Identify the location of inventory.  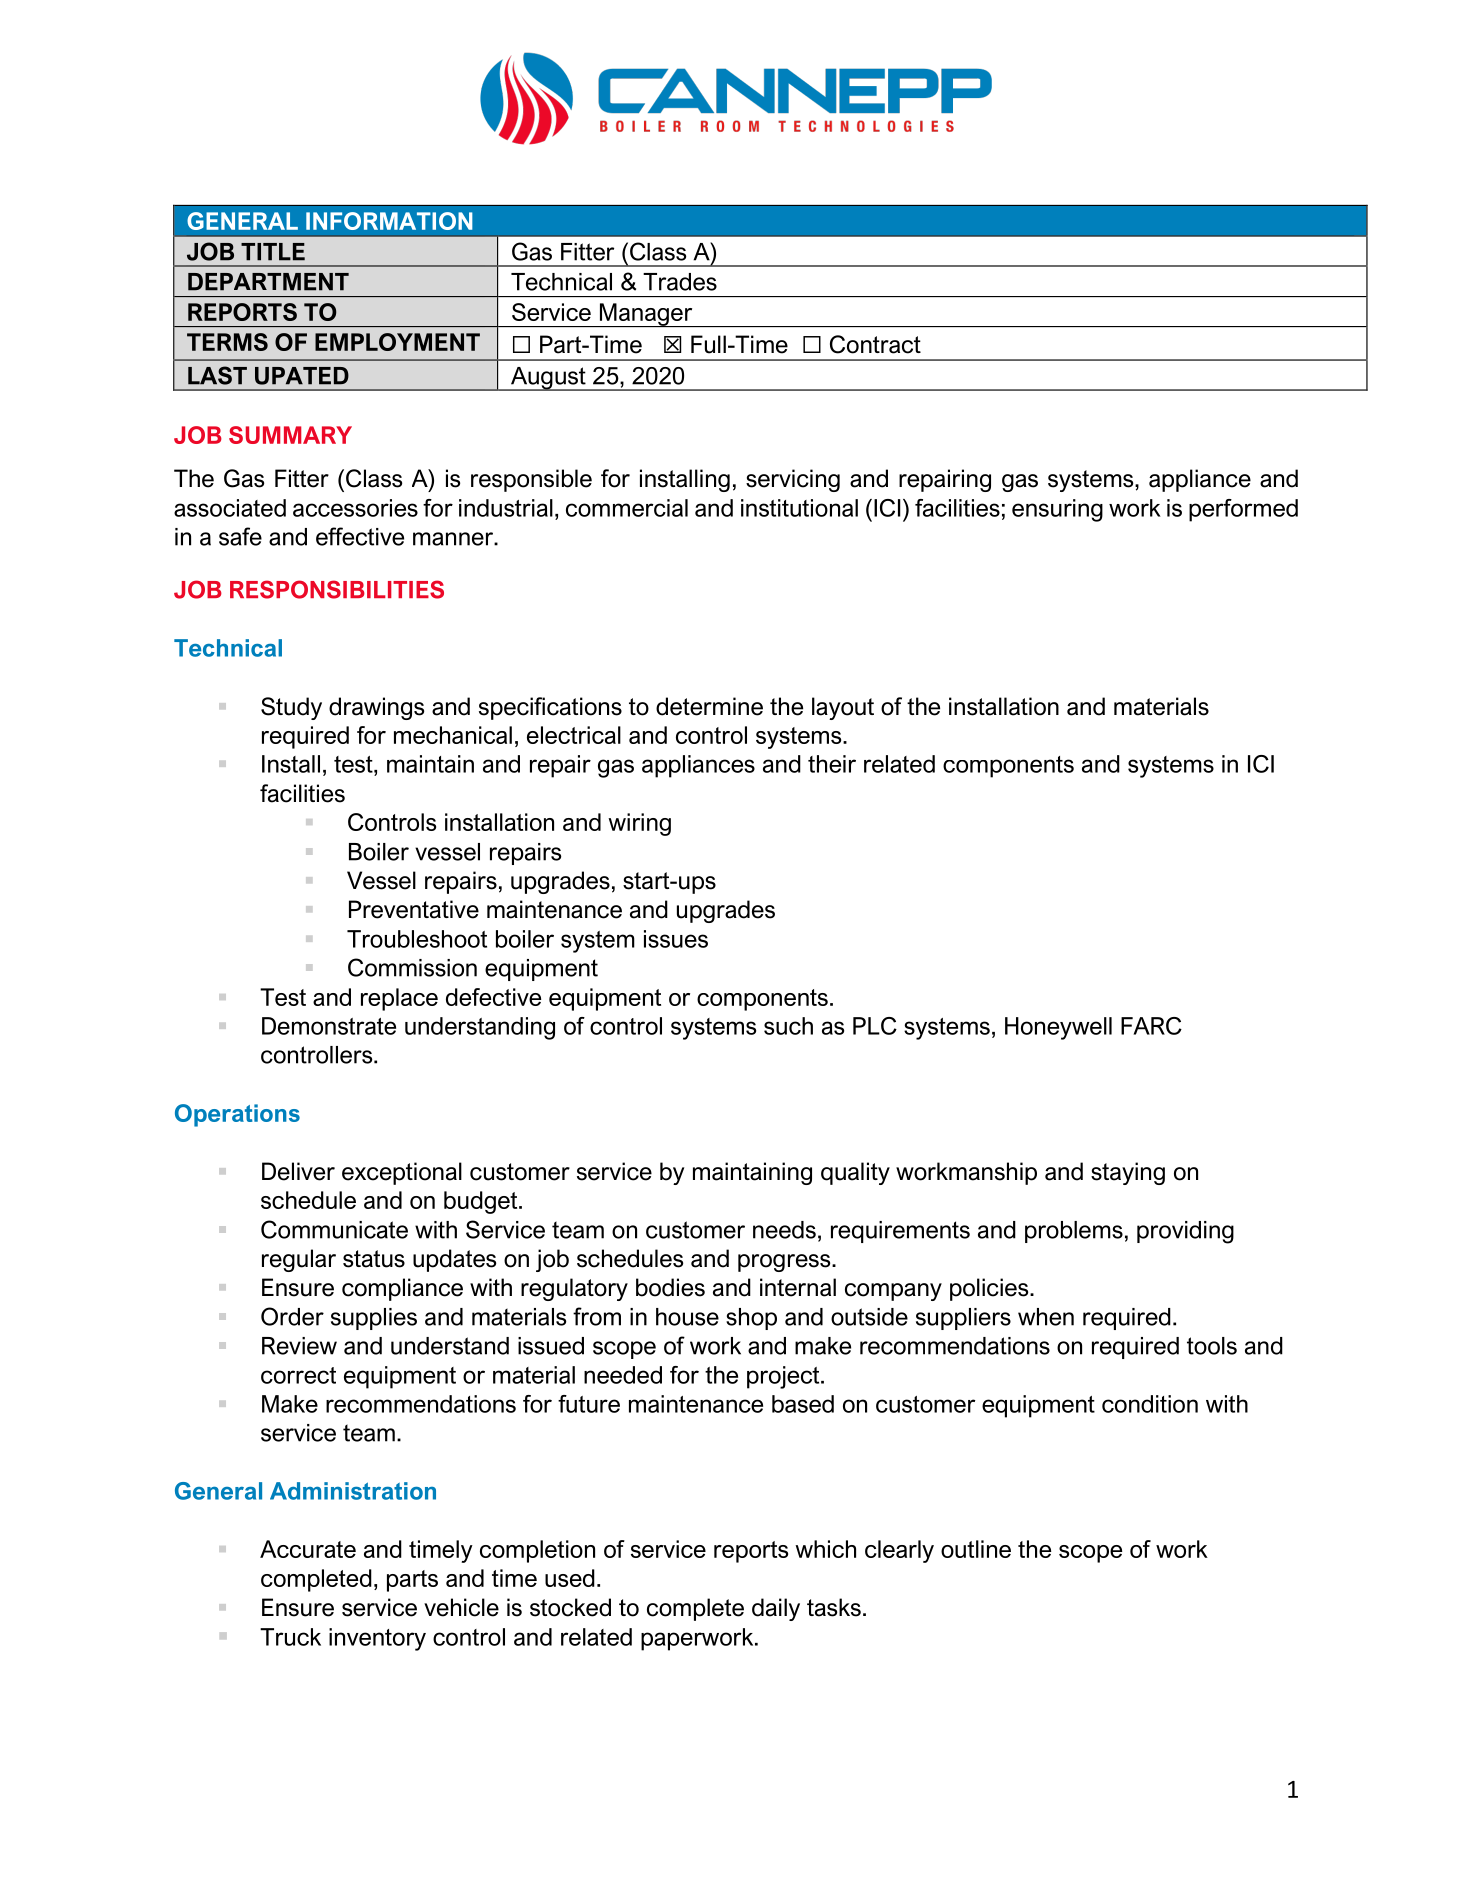
(377, 1639).
